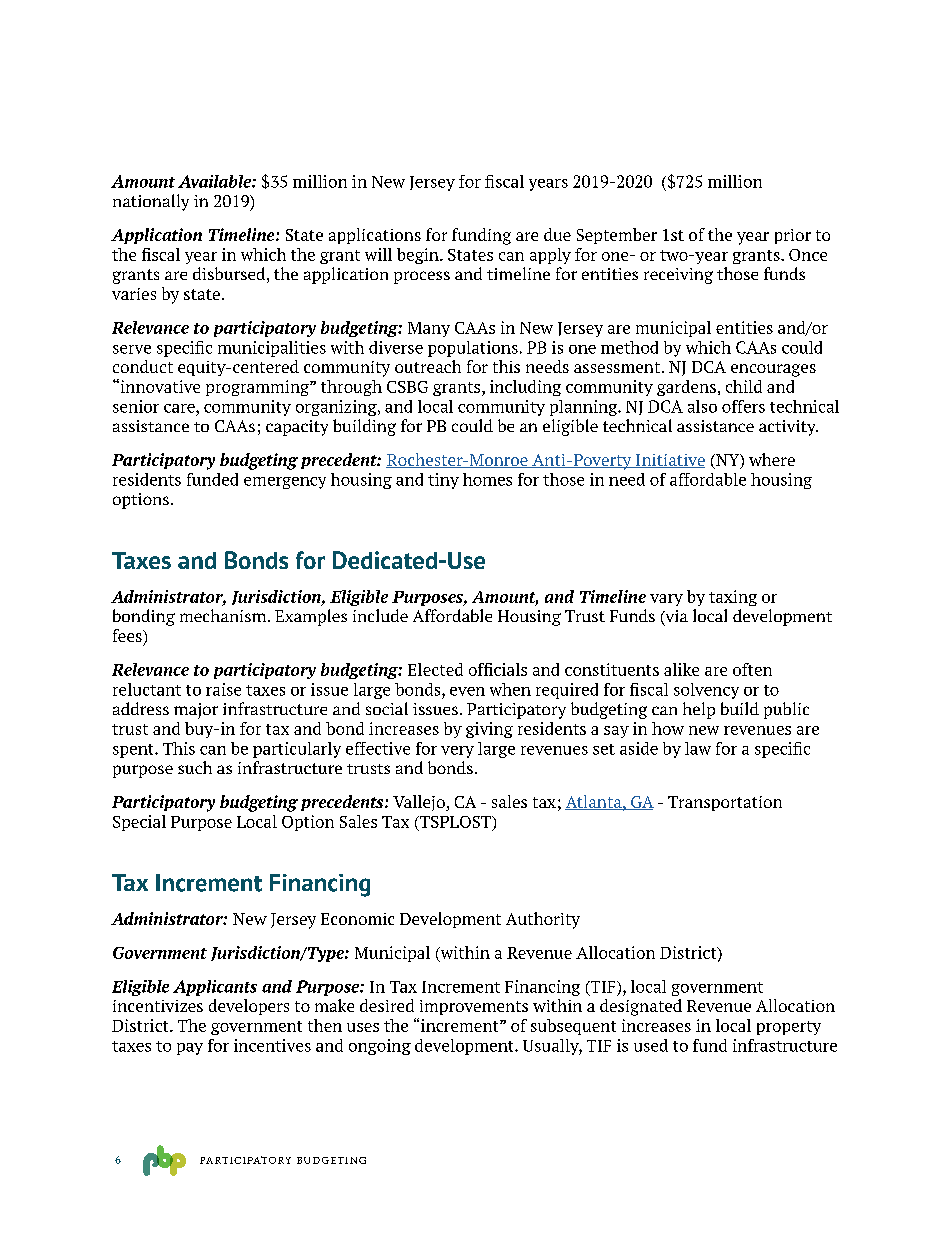  I want to click on pay, so click(190, 1049).
